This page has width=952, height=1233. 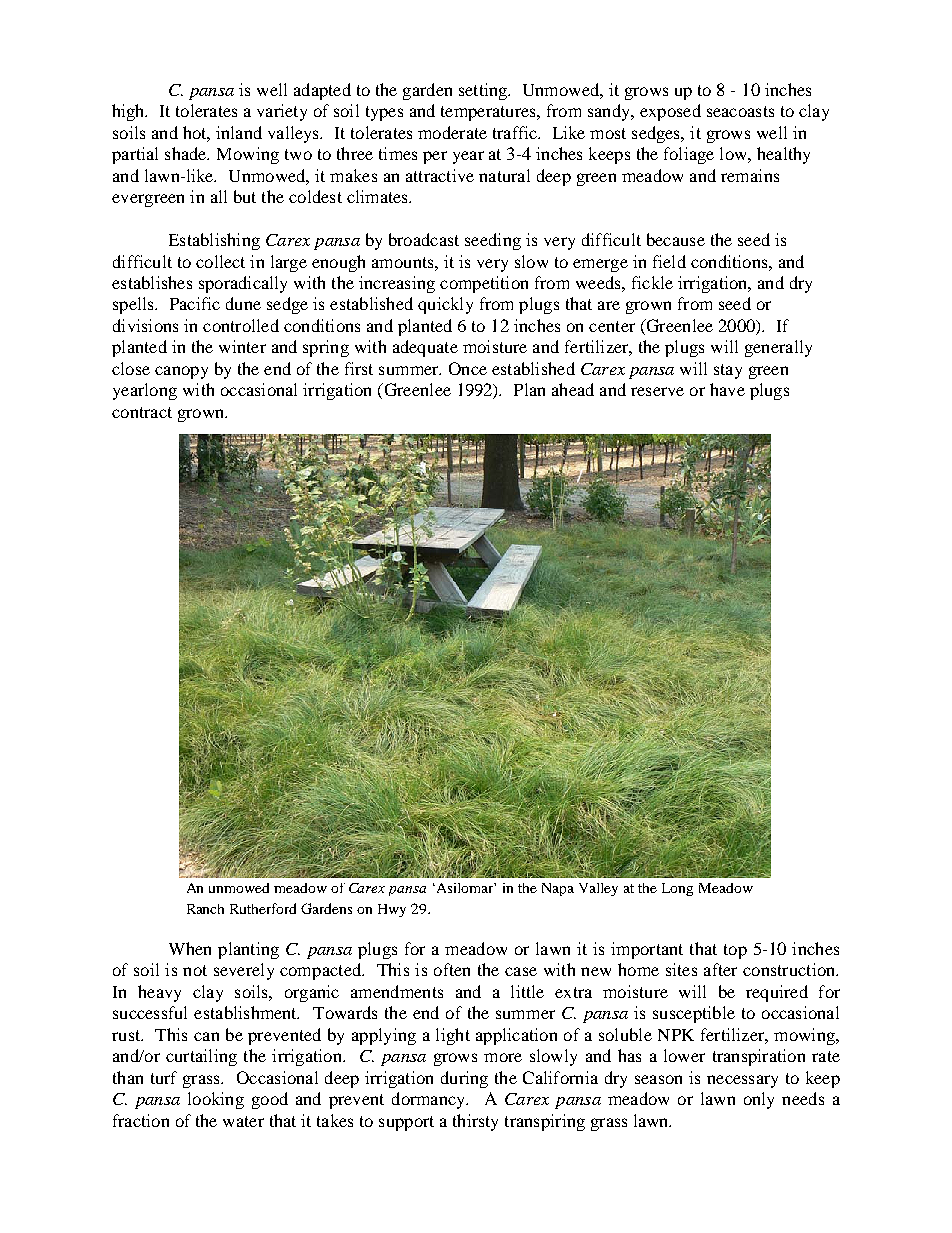 What do you see at coordinates (735, 951) in the page?
I see `top` at bounding box center [735, 951].
